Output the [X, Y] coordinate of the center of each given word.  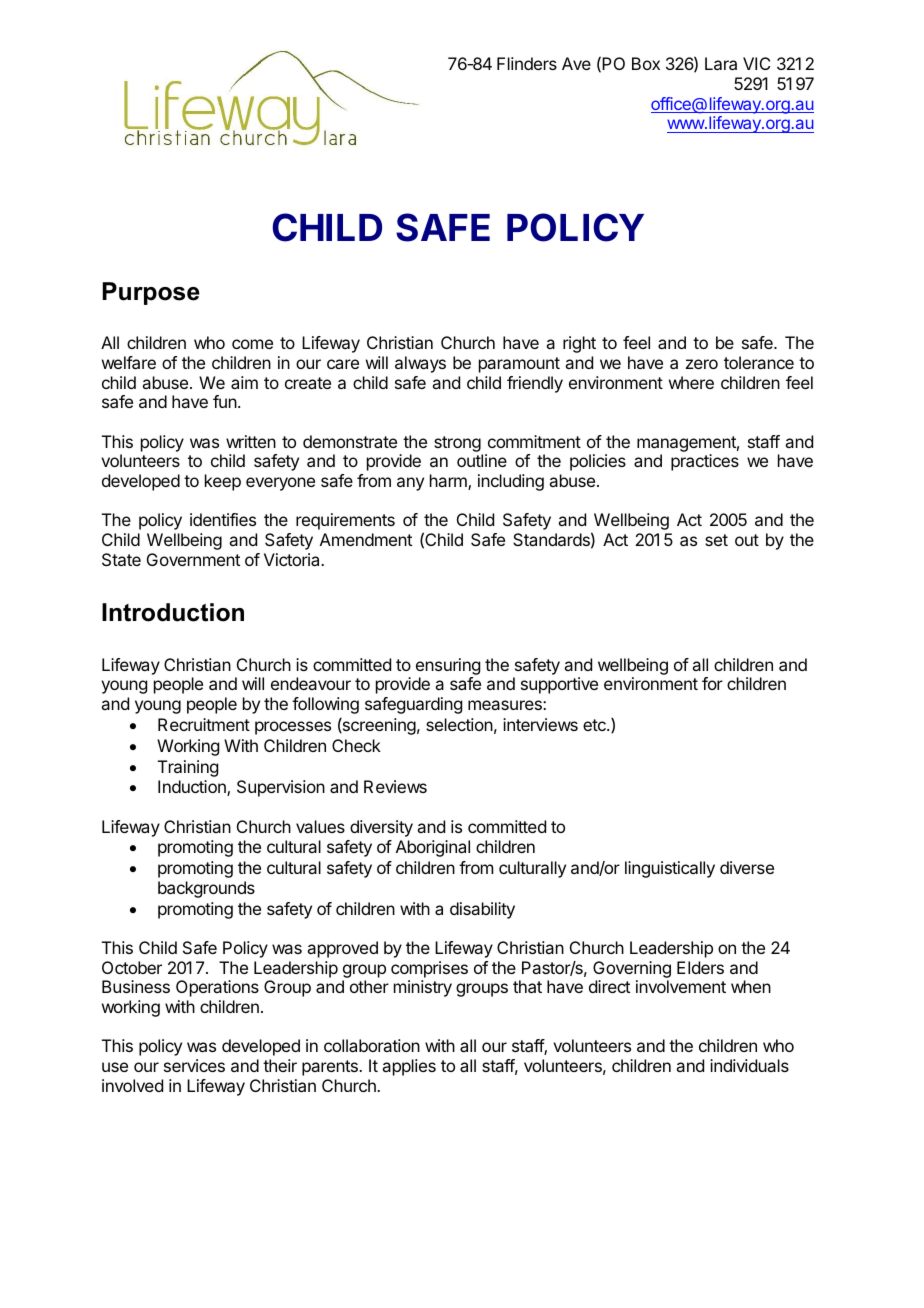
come [252, 344]
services [194, 1065]
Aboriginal [433, 848]
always [420, 364]
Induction [193, 788]
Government [193, 559]
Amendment [366, 539]
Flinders [527, 63]
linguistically [670, 869]
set [716, 540]
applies [409, 1067]
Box [646, 63]
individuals [749, 1065]
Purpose [151, 293]
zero [702, 364]
